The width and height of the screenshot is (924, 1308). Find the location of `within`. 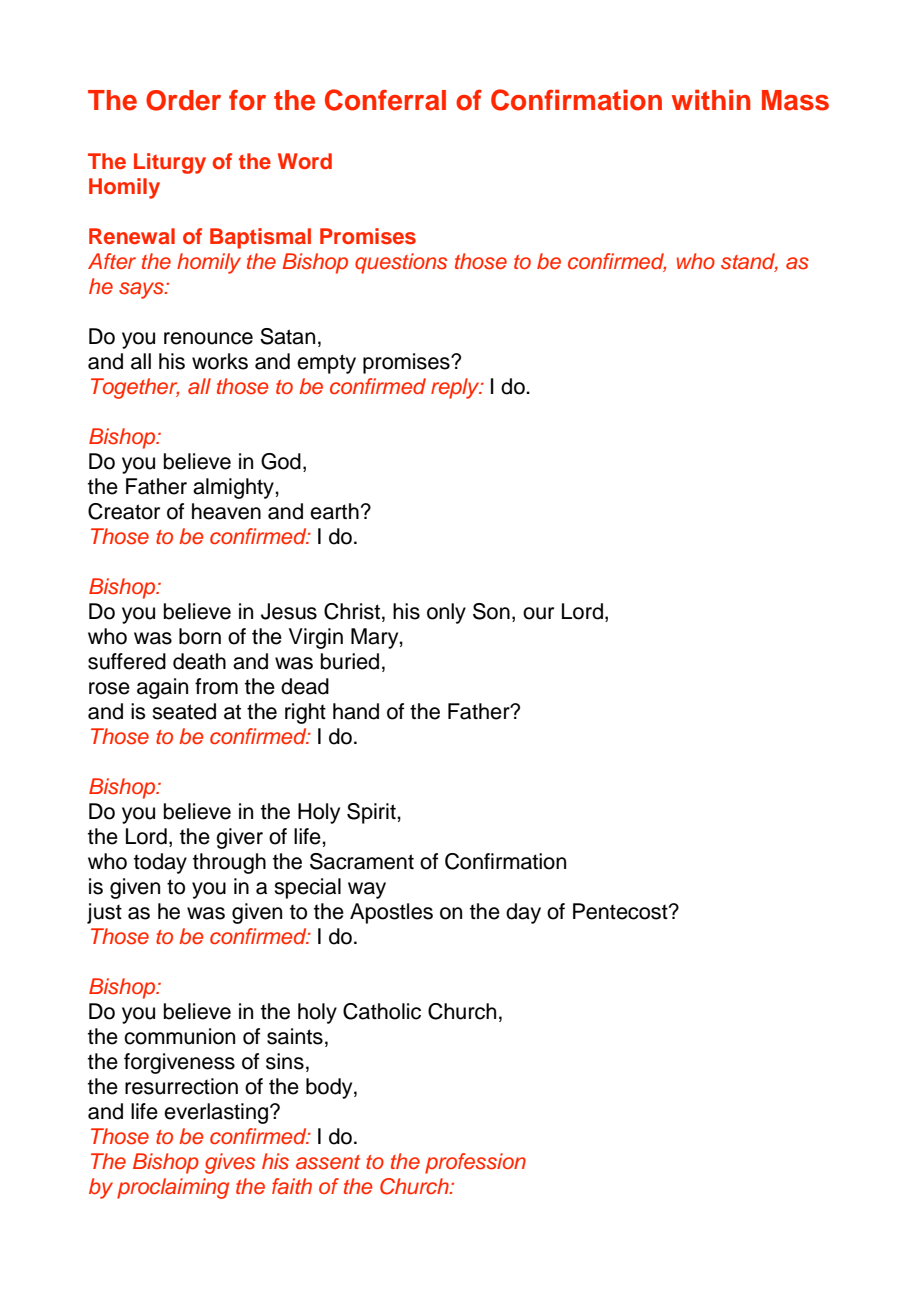

within is located at coordinates (711, 99).
